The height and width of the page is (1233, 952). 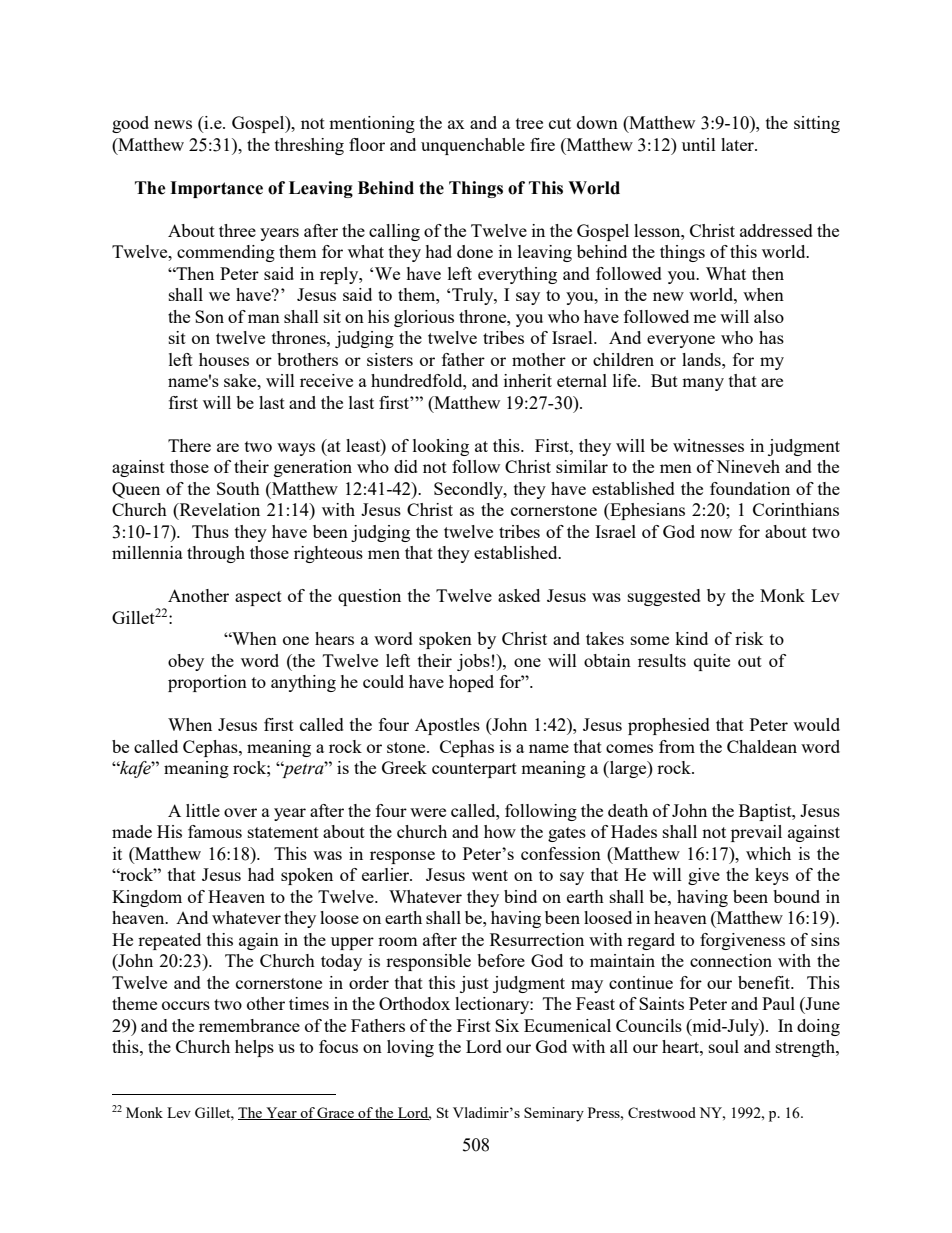 I want to click on loving, so click(x=410, y=1048).
